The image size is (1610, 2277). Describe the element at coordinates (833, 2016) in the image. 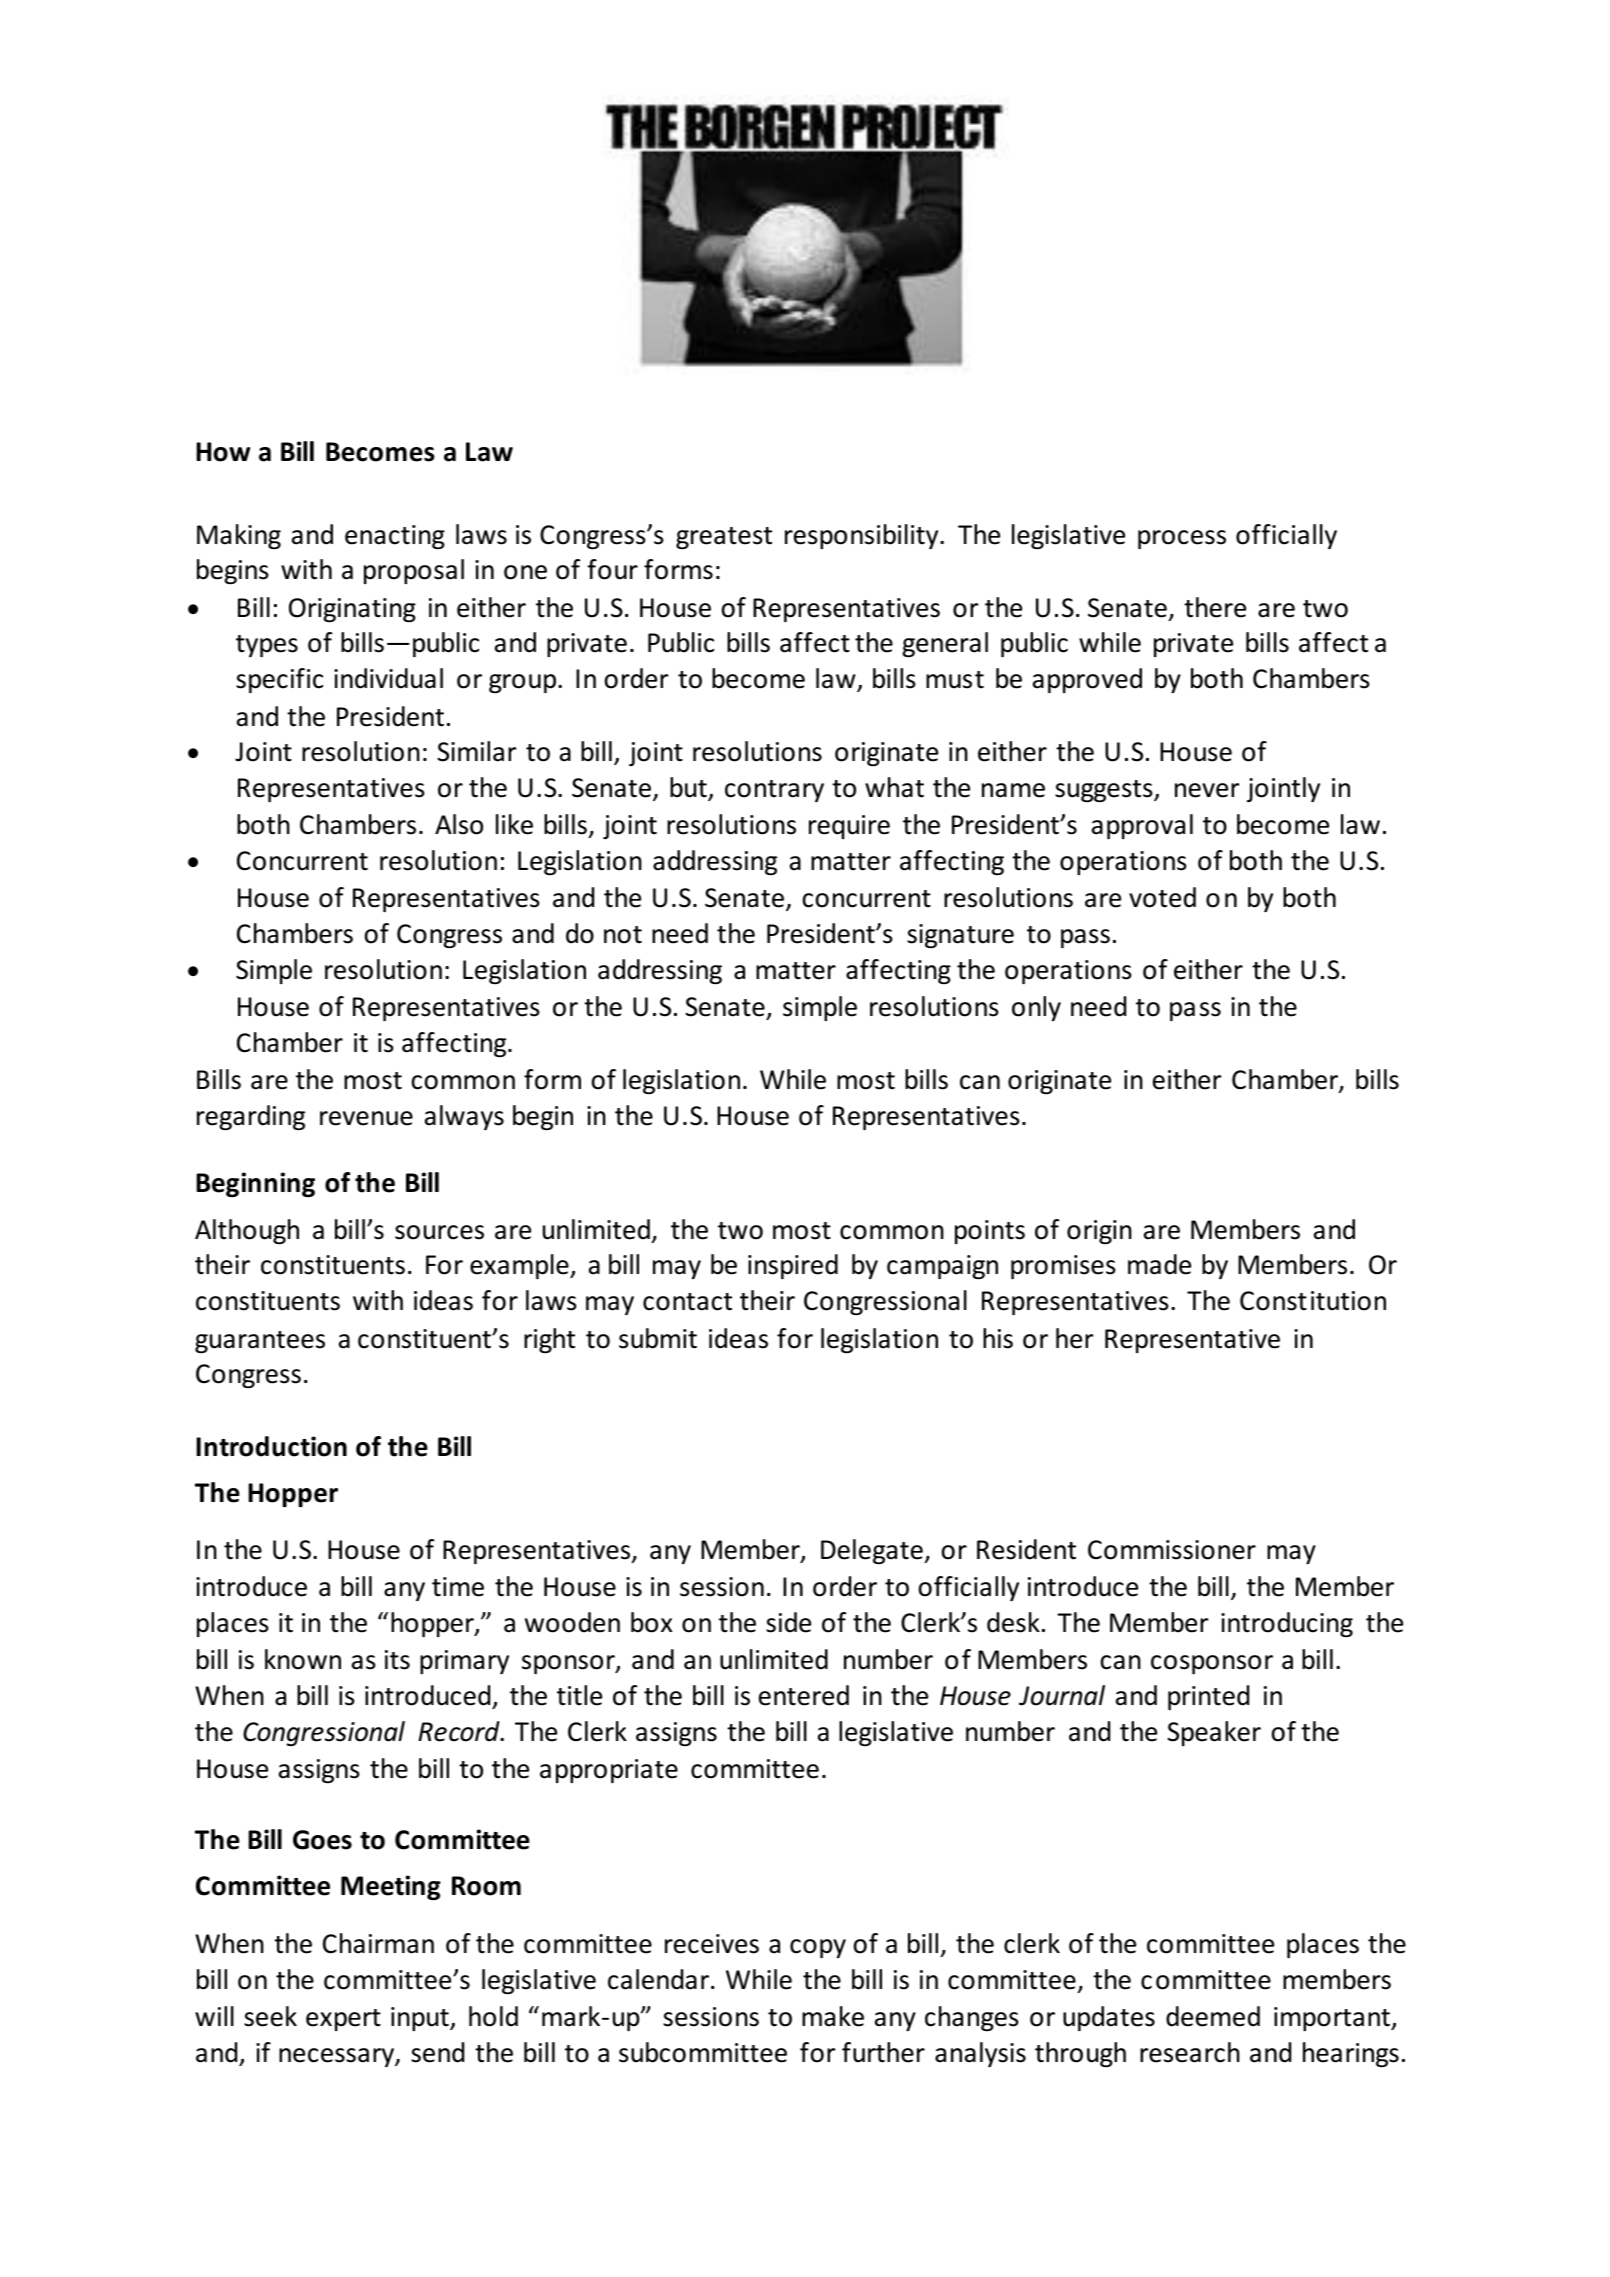

I see `make` at that location.
